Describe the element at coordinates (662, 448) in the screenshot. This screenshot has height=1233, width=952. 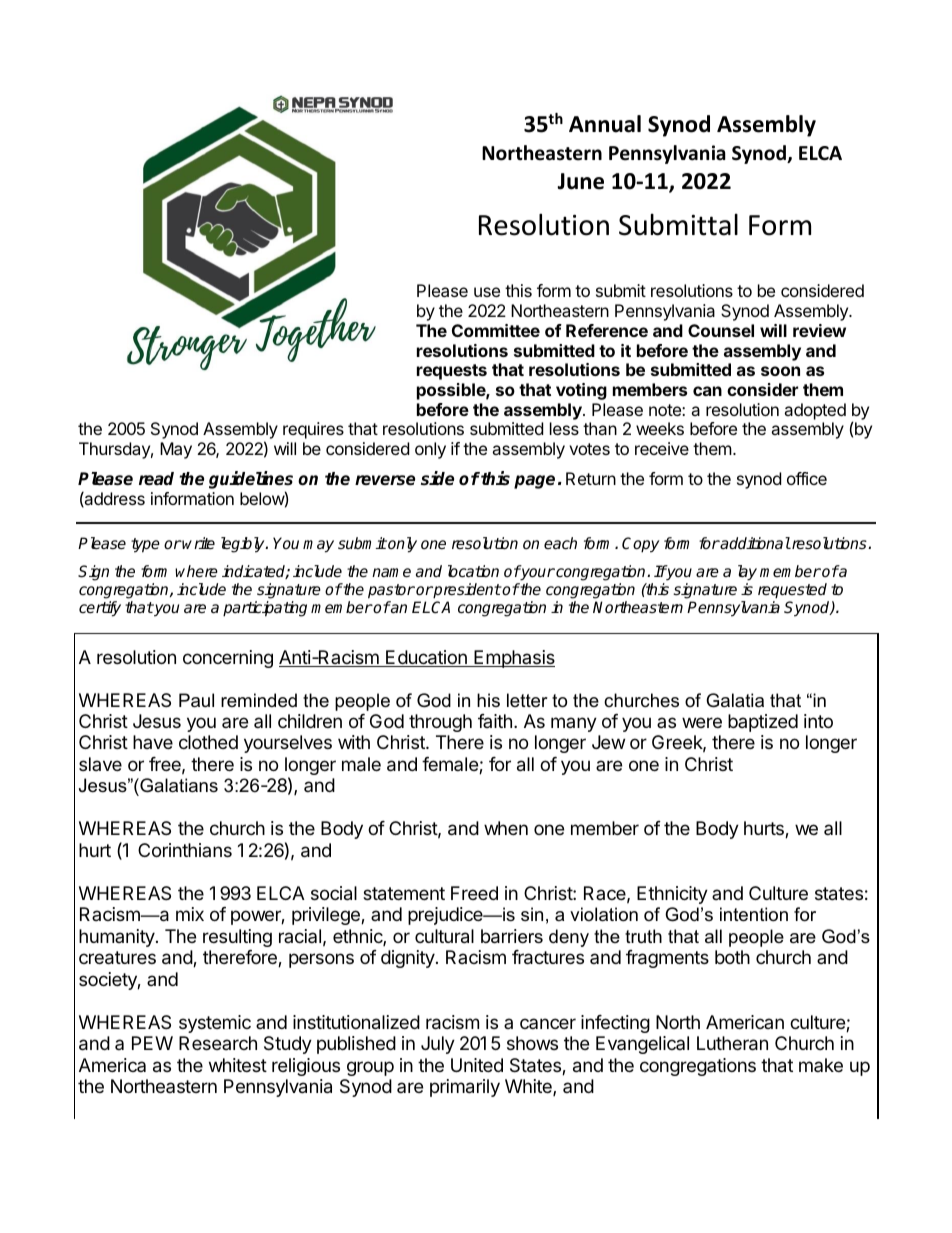
I see `receive` at that location.
